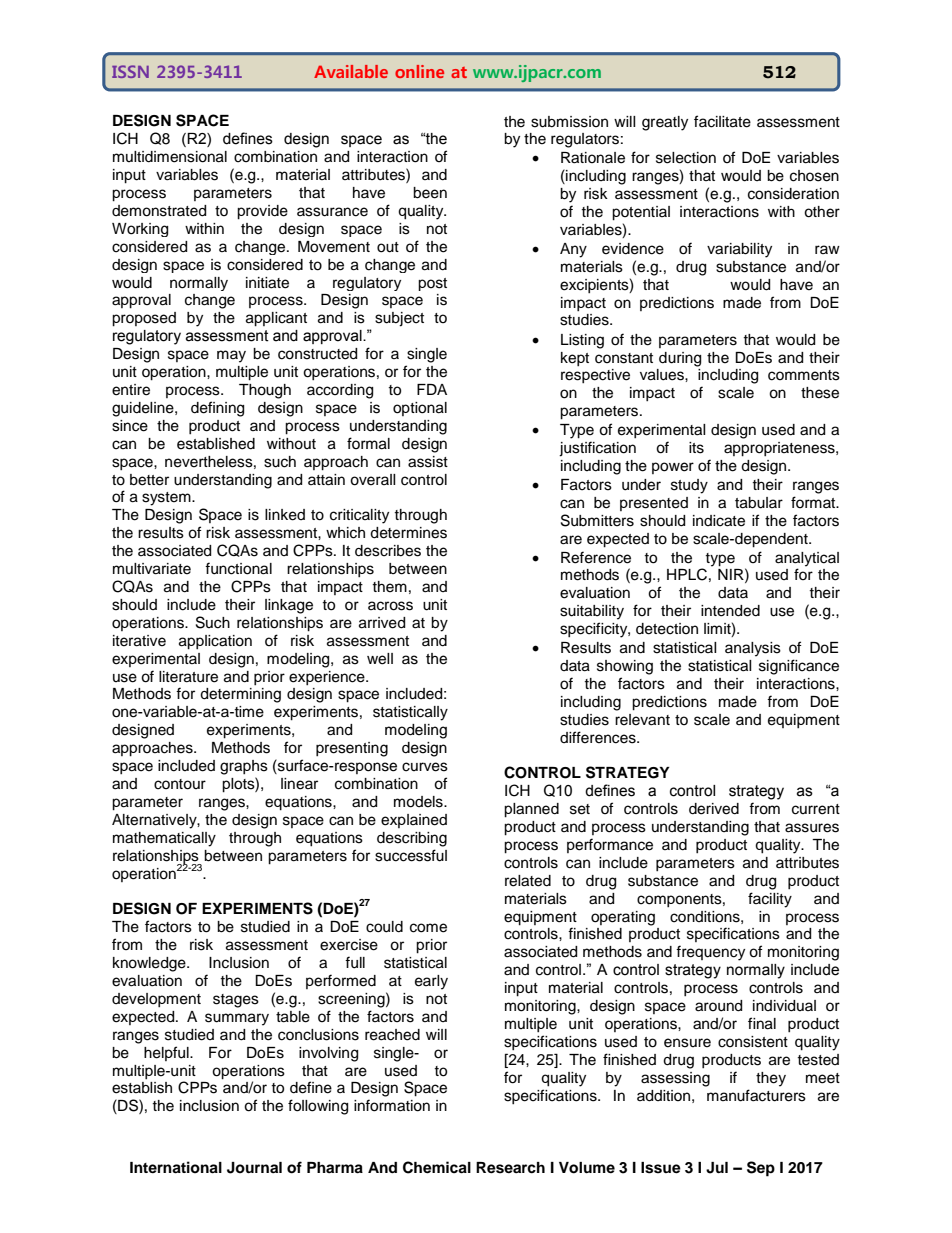  I want to click on FDA, so click(432, 389).
